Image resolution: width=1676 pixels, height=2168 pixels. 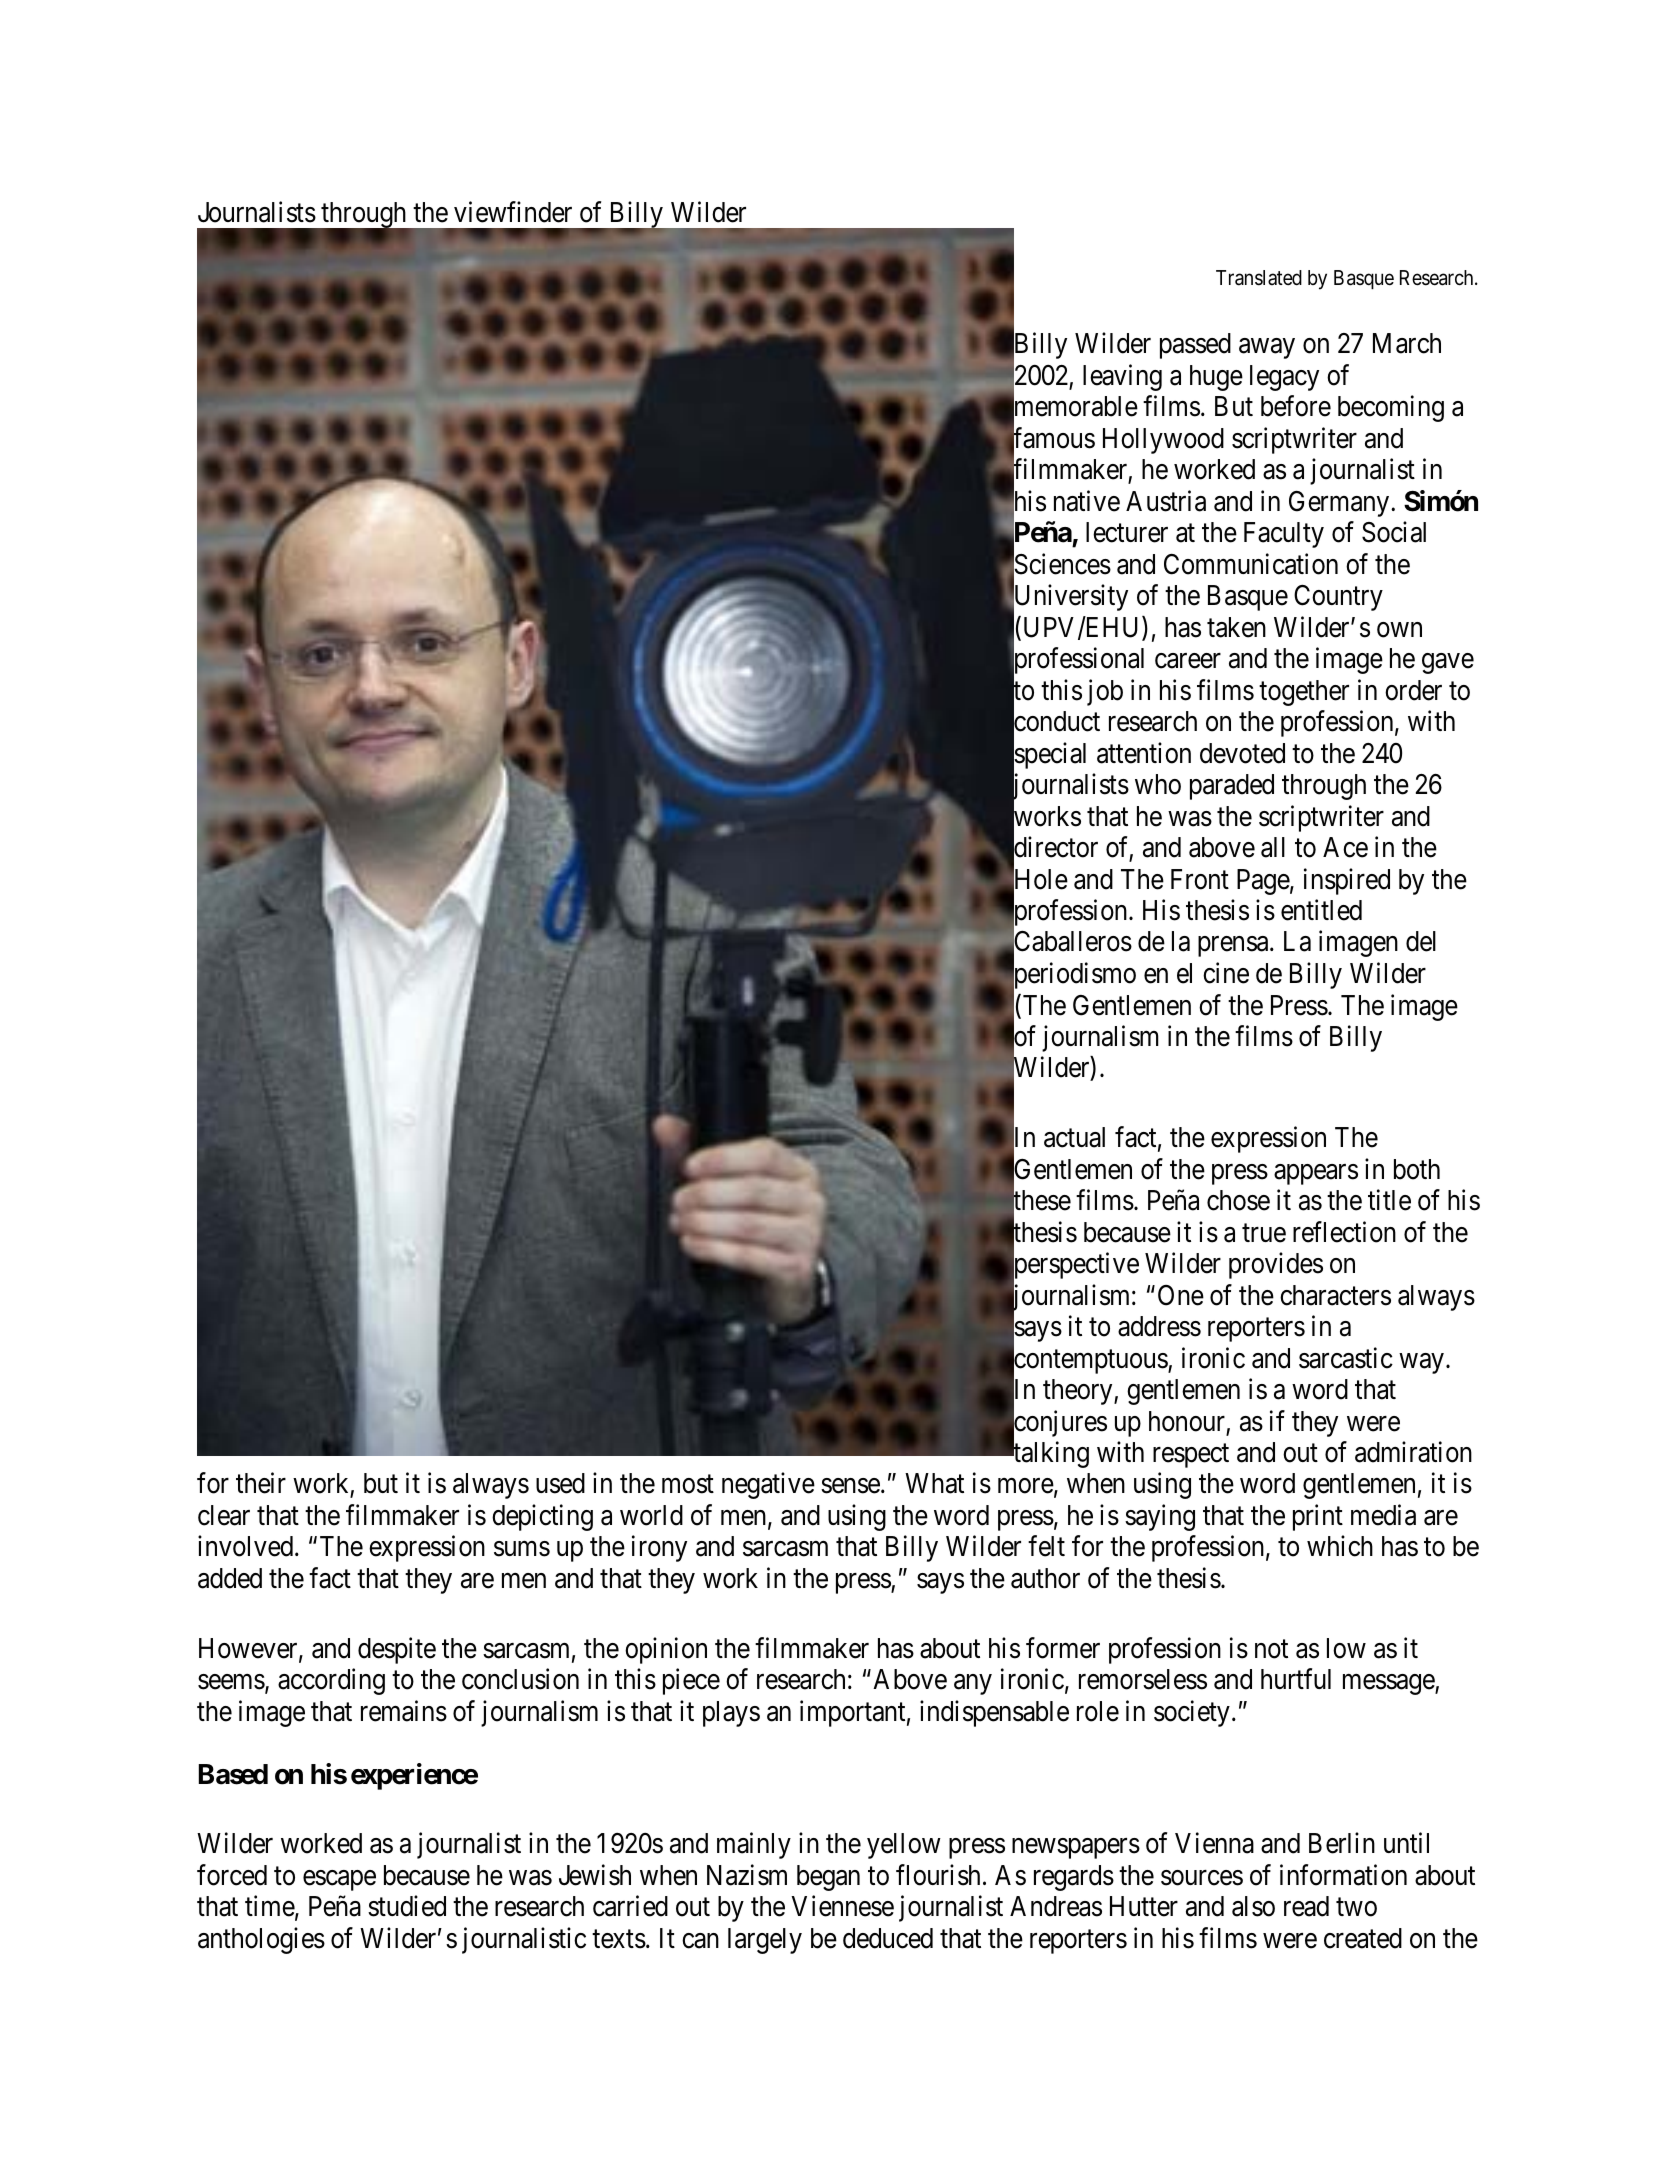 I want to click on attention, so click(x=1144, y=753).
